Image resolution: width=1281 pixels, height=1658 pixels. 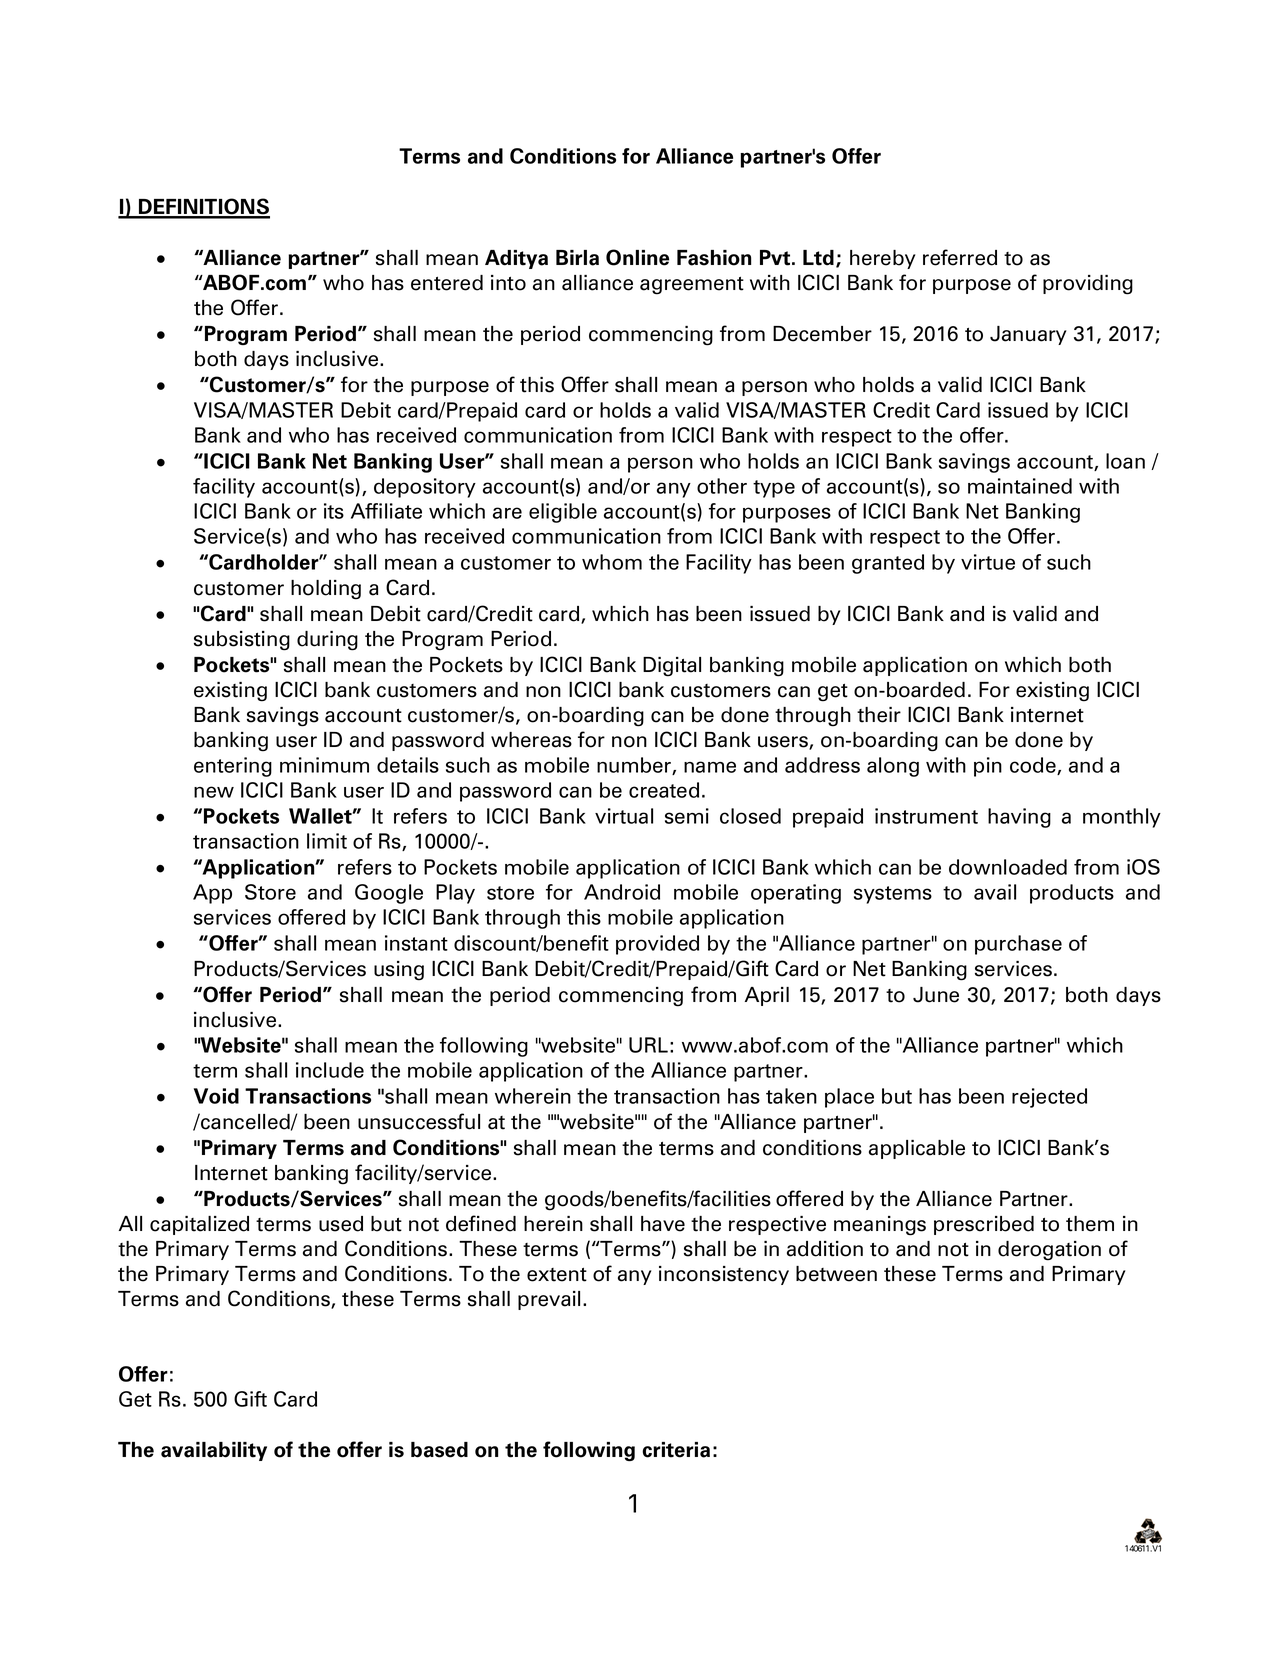 What do you see at coordinates (447, 283) in the image?
I see `entered` at bounding box center [447, 283].
